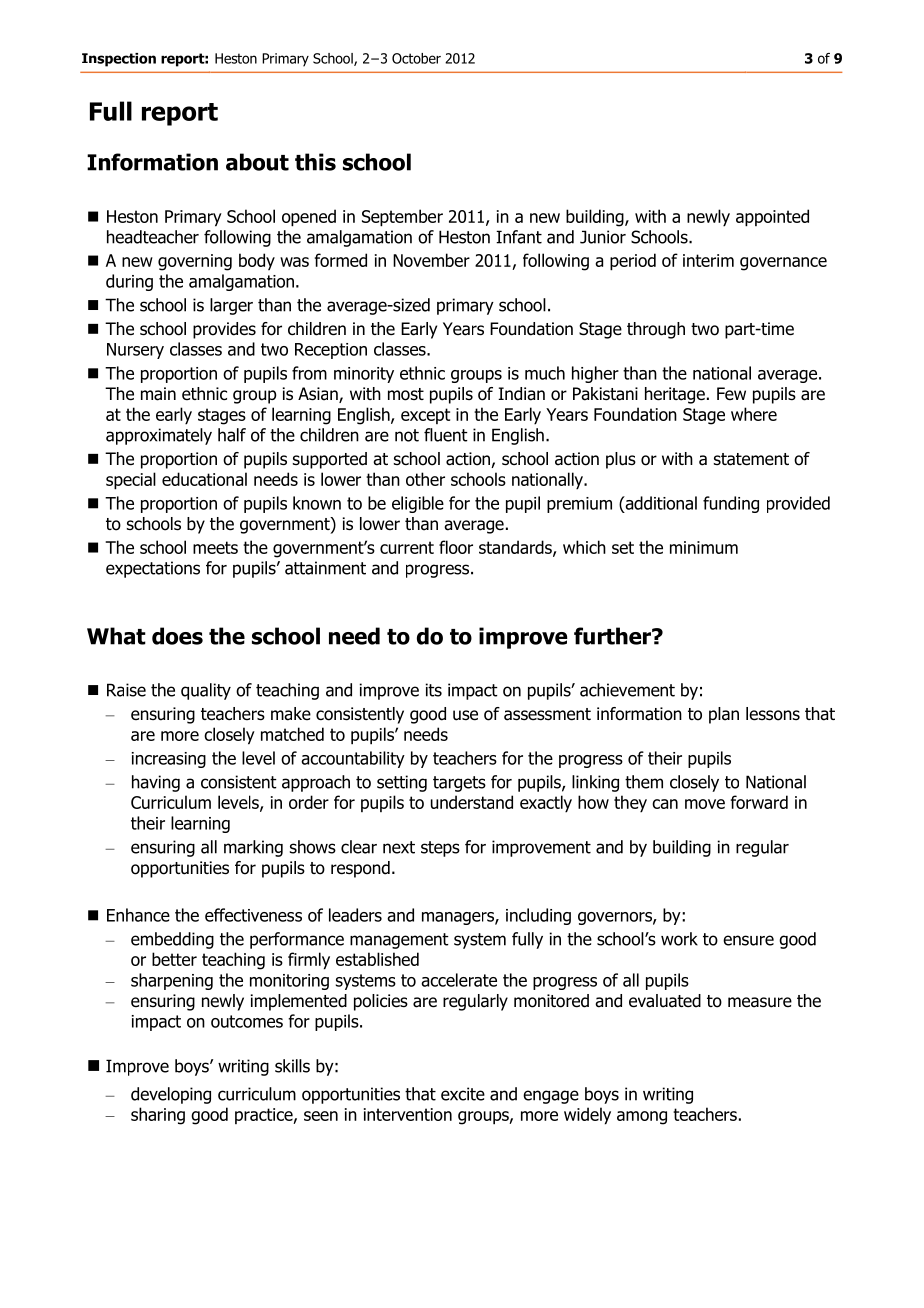 The image size is (924, 1308). I want to click on excite, so click(463, 1094).
